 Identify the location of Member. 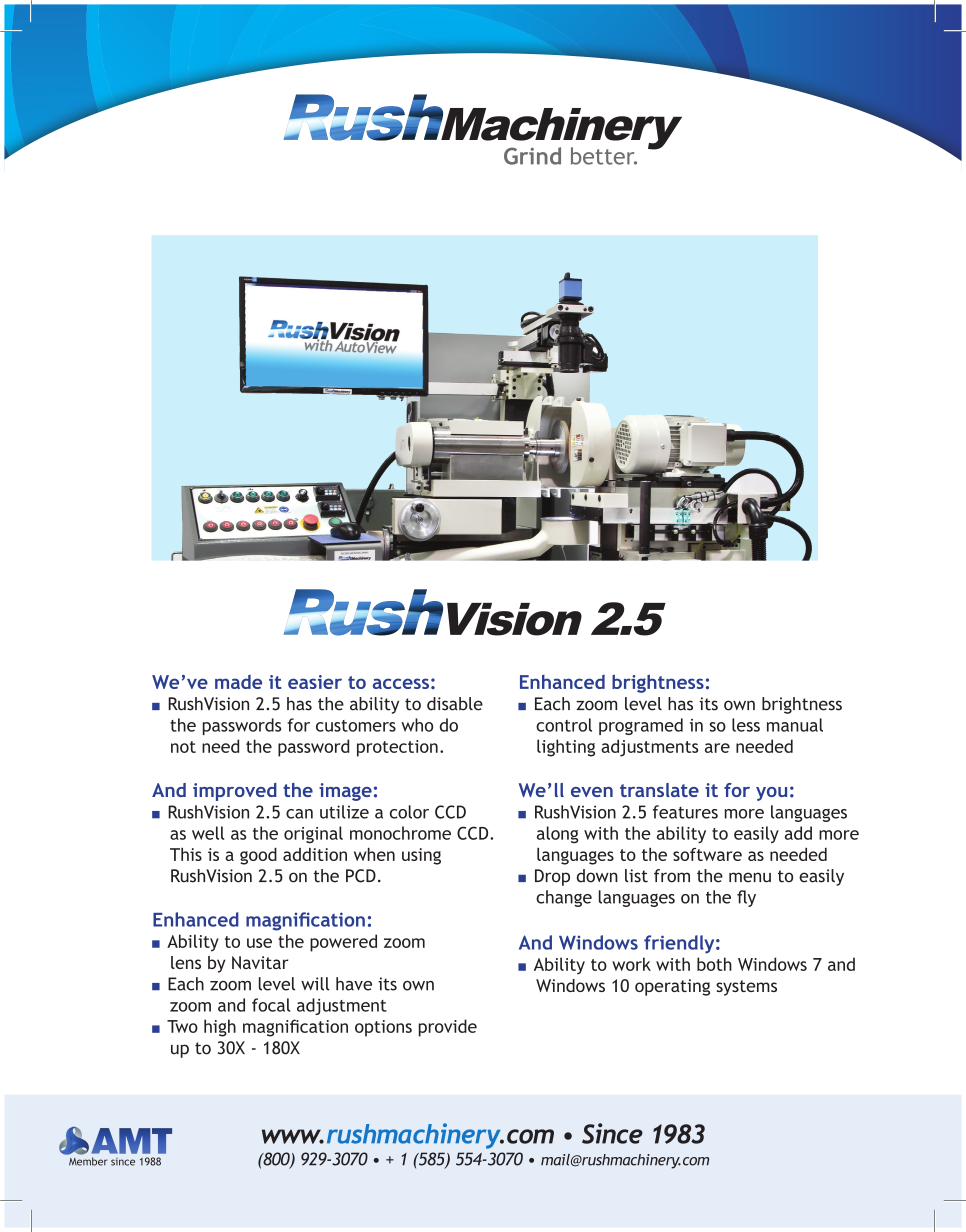
(88, 1161).
